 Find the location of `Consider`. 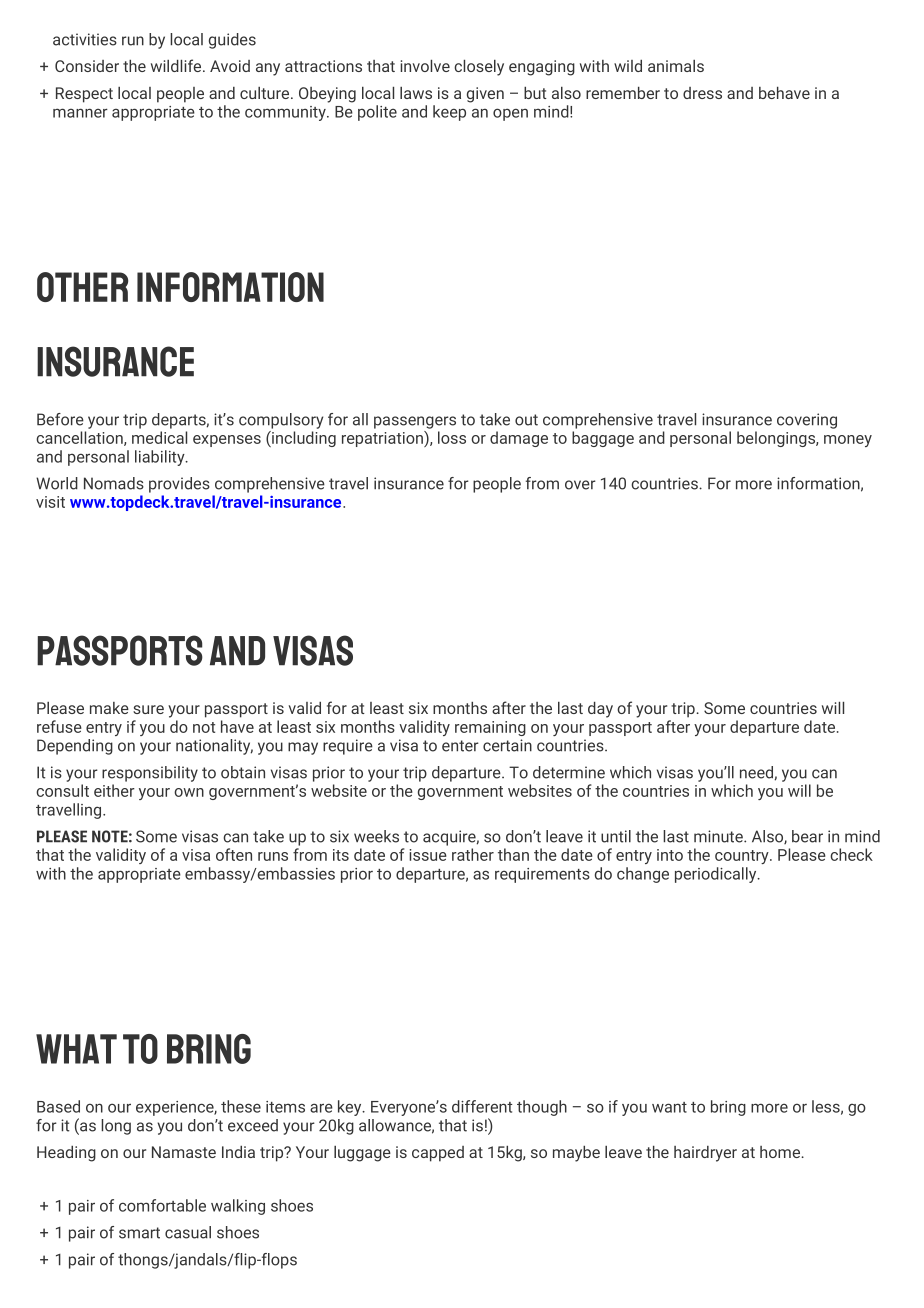

Consider is located at coordinates (87, 66).
